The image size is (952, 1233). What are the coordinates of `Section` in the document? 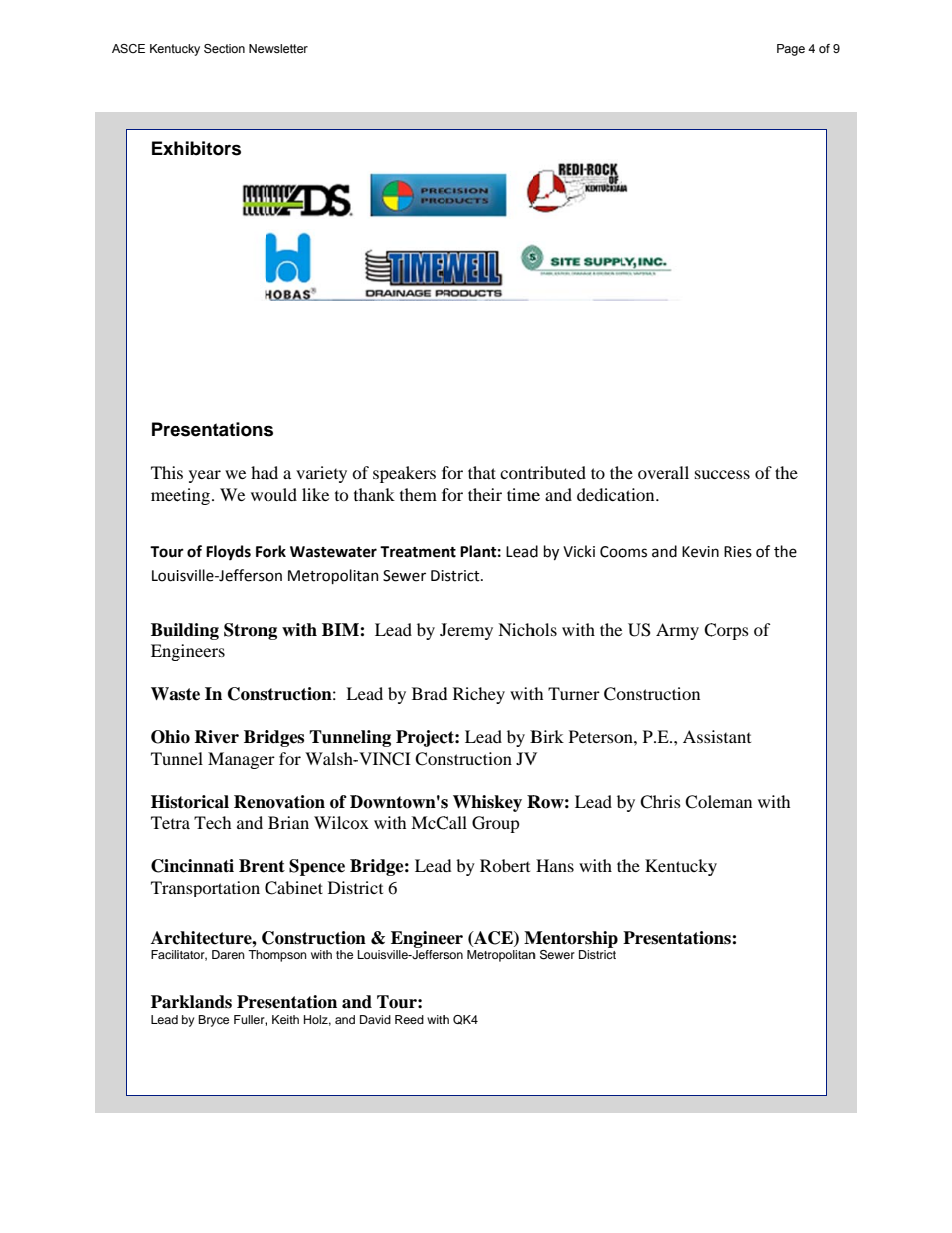 It's located at (224, 48).
